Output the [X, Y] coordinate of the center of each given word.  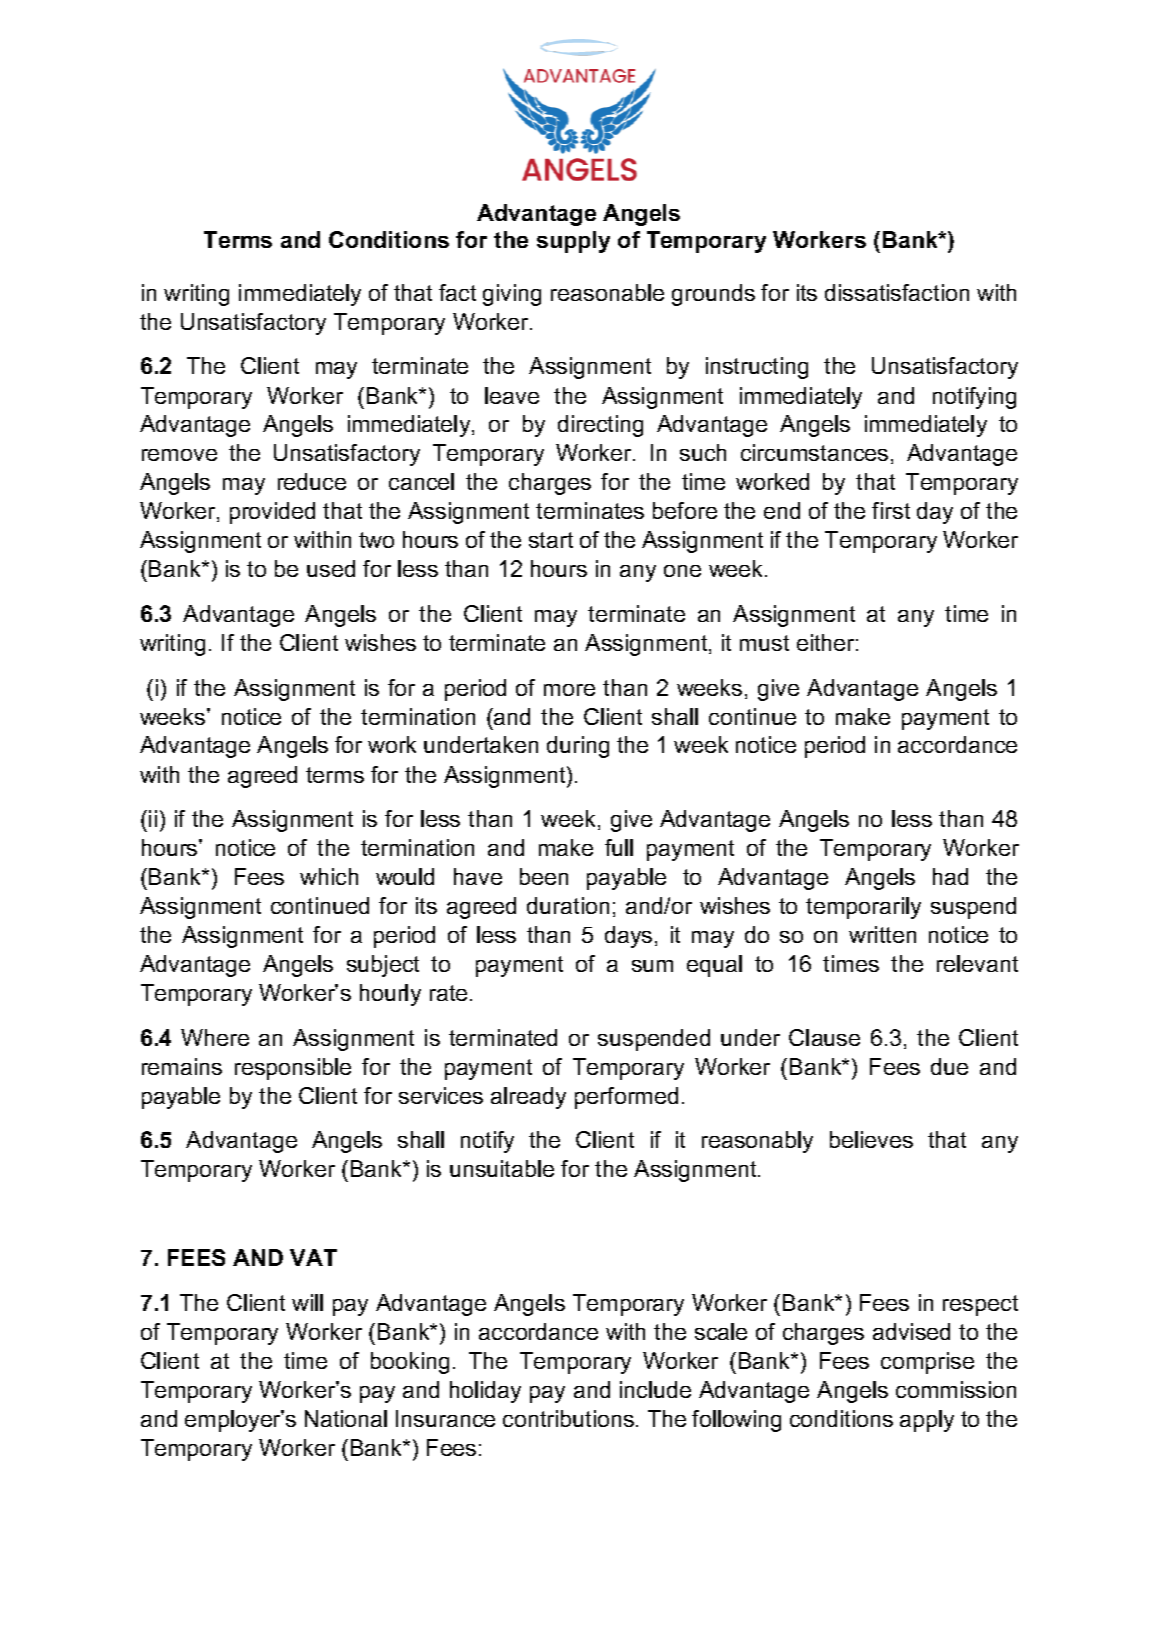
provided [272, 513]
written [882, 934]
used [331, 568]
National [346, 1418]
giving [512, 295]
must [764, 643]
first [891, 510]
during [578, 747]
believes [871, 1139]
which [329, 876]
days [628, 937]
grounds [713, 295]
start [551, 540]
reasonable [607, 292]
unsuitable [502, 1168]
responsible [293, 1069]
